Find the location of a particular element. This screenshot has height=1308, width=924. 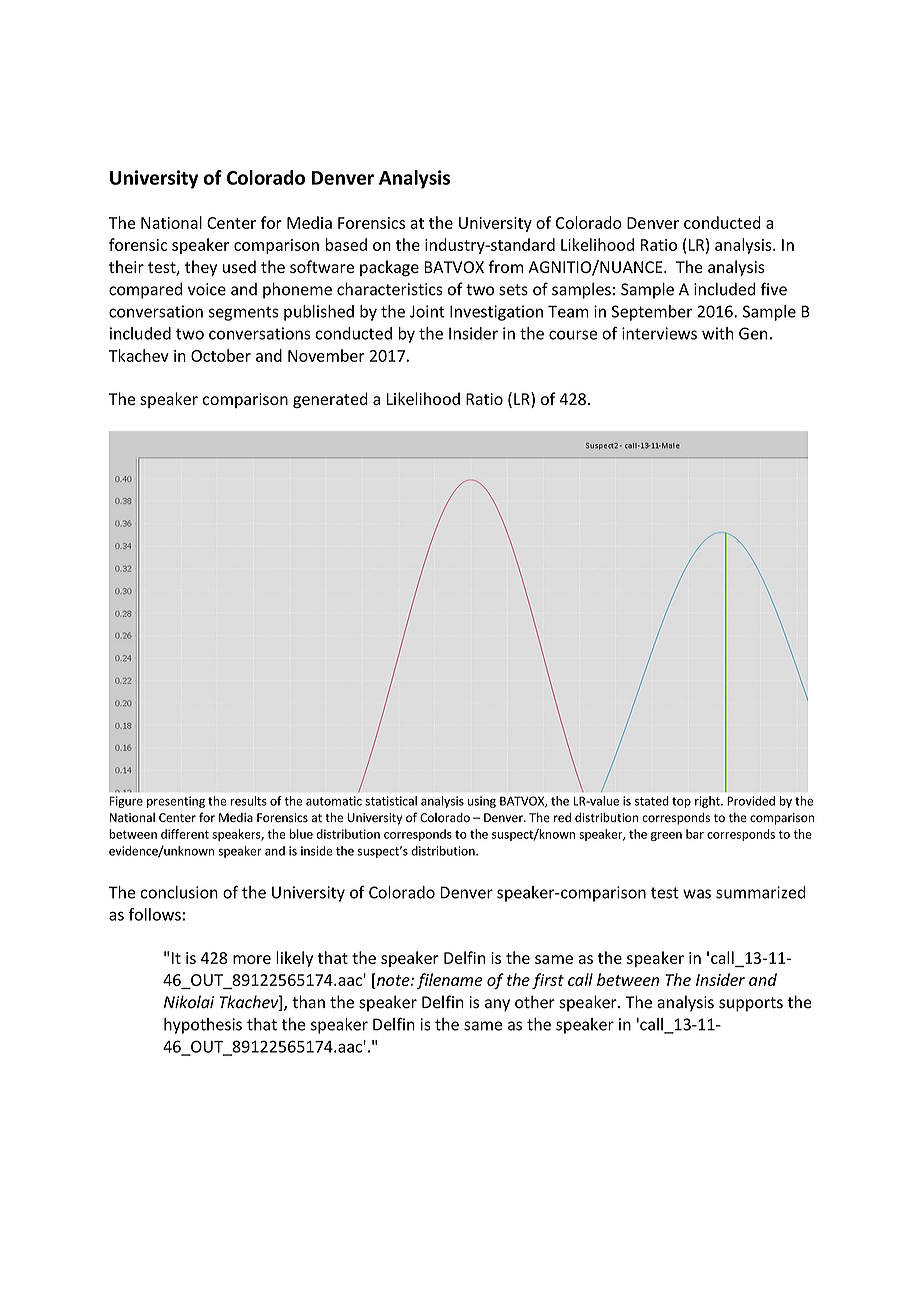

from is located at coordinates (505, 266).
